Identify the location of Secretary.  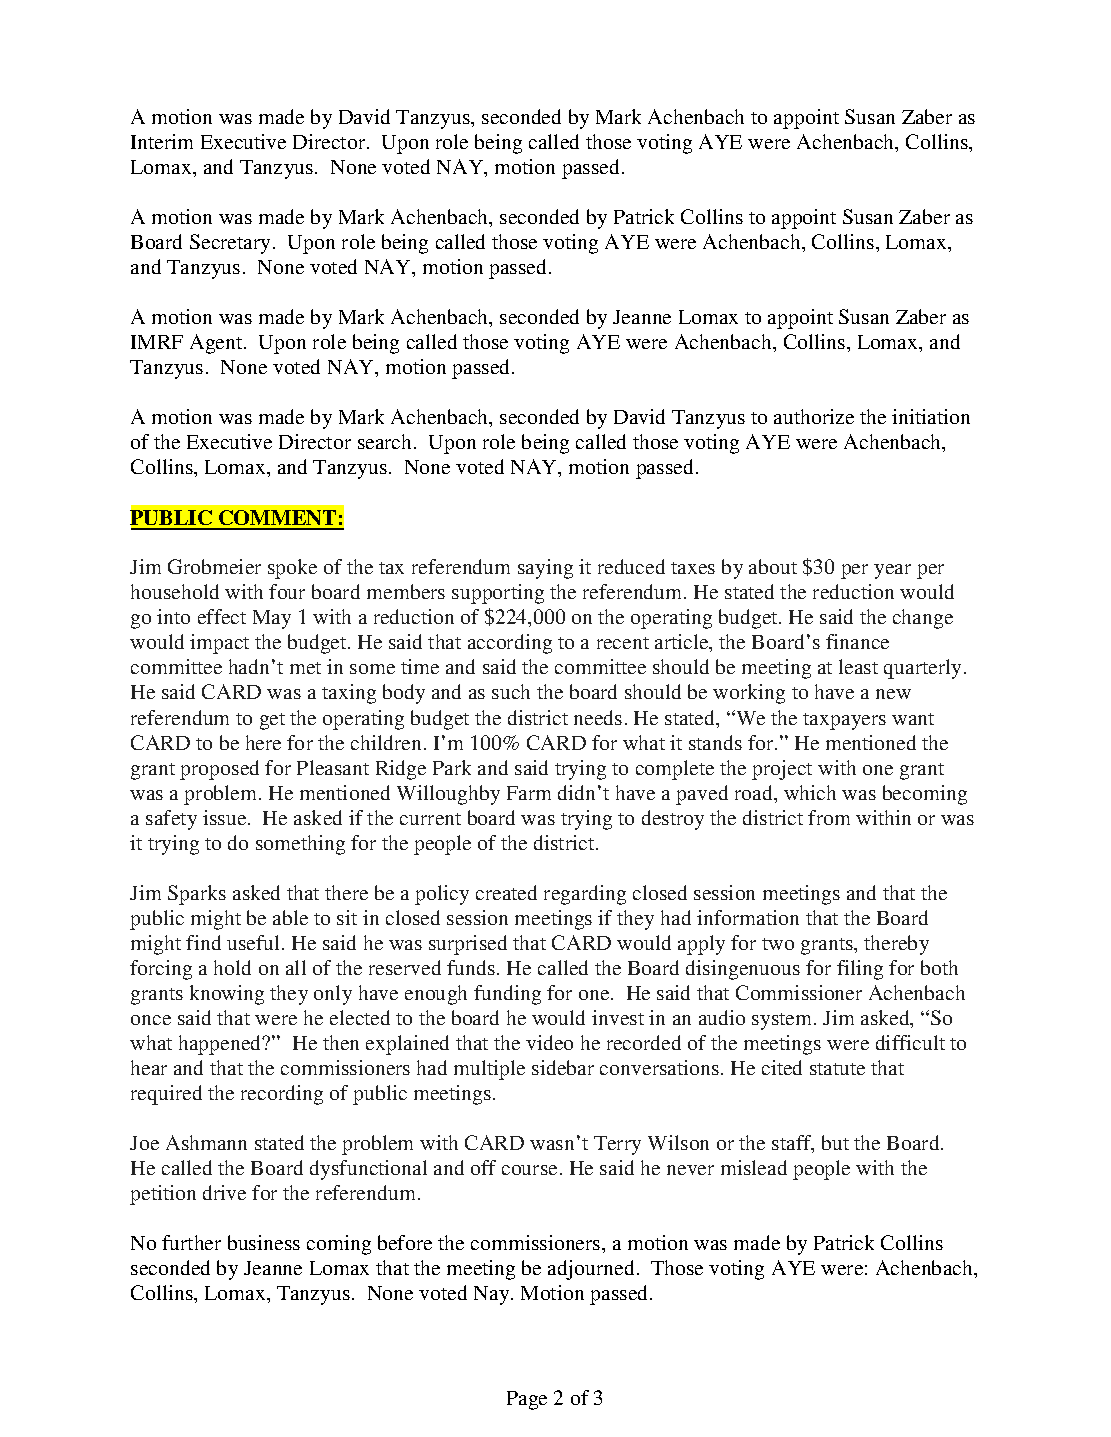
(232, 244).
